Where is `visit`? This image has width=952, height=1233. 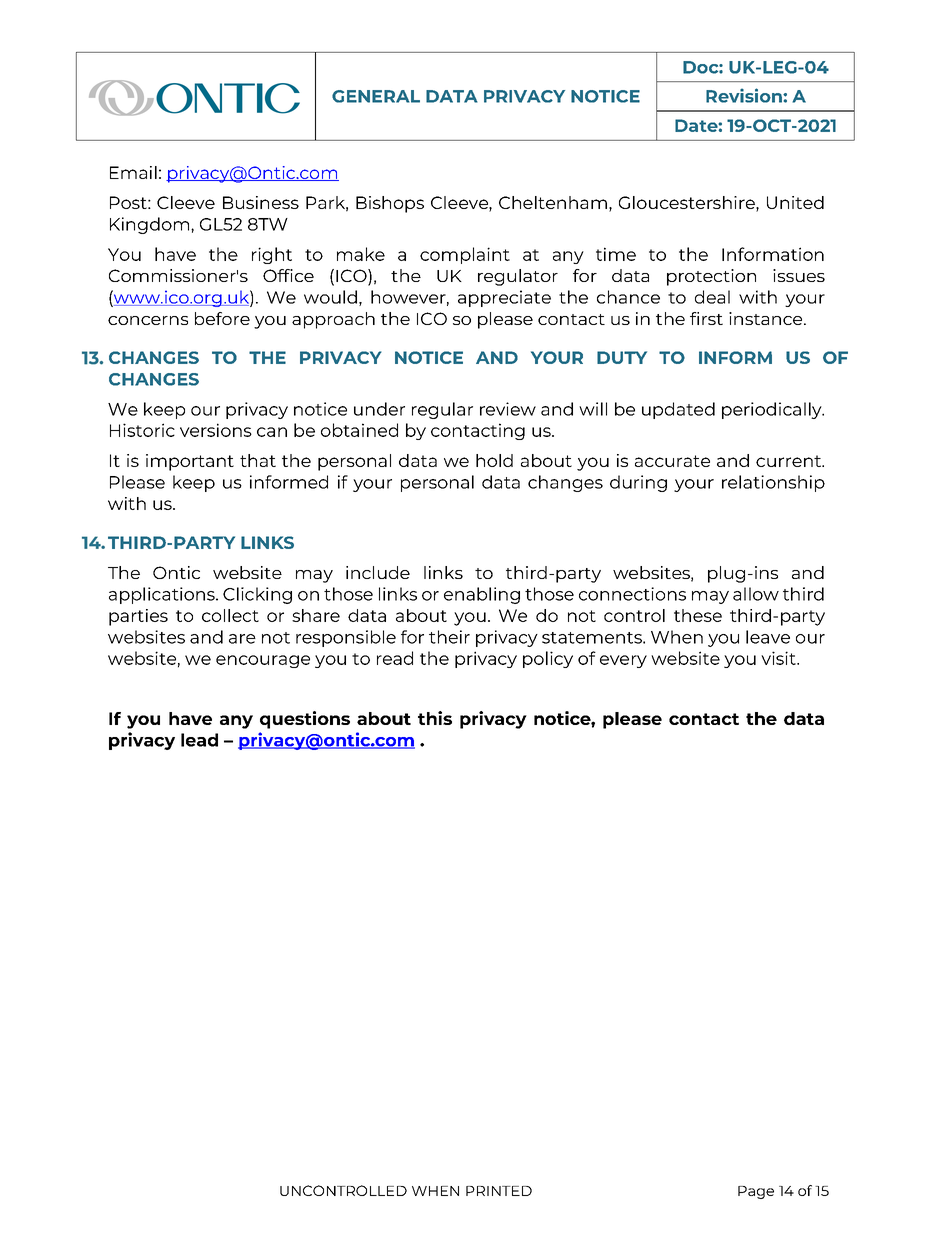 visit is located at coordinates (779, 658).
